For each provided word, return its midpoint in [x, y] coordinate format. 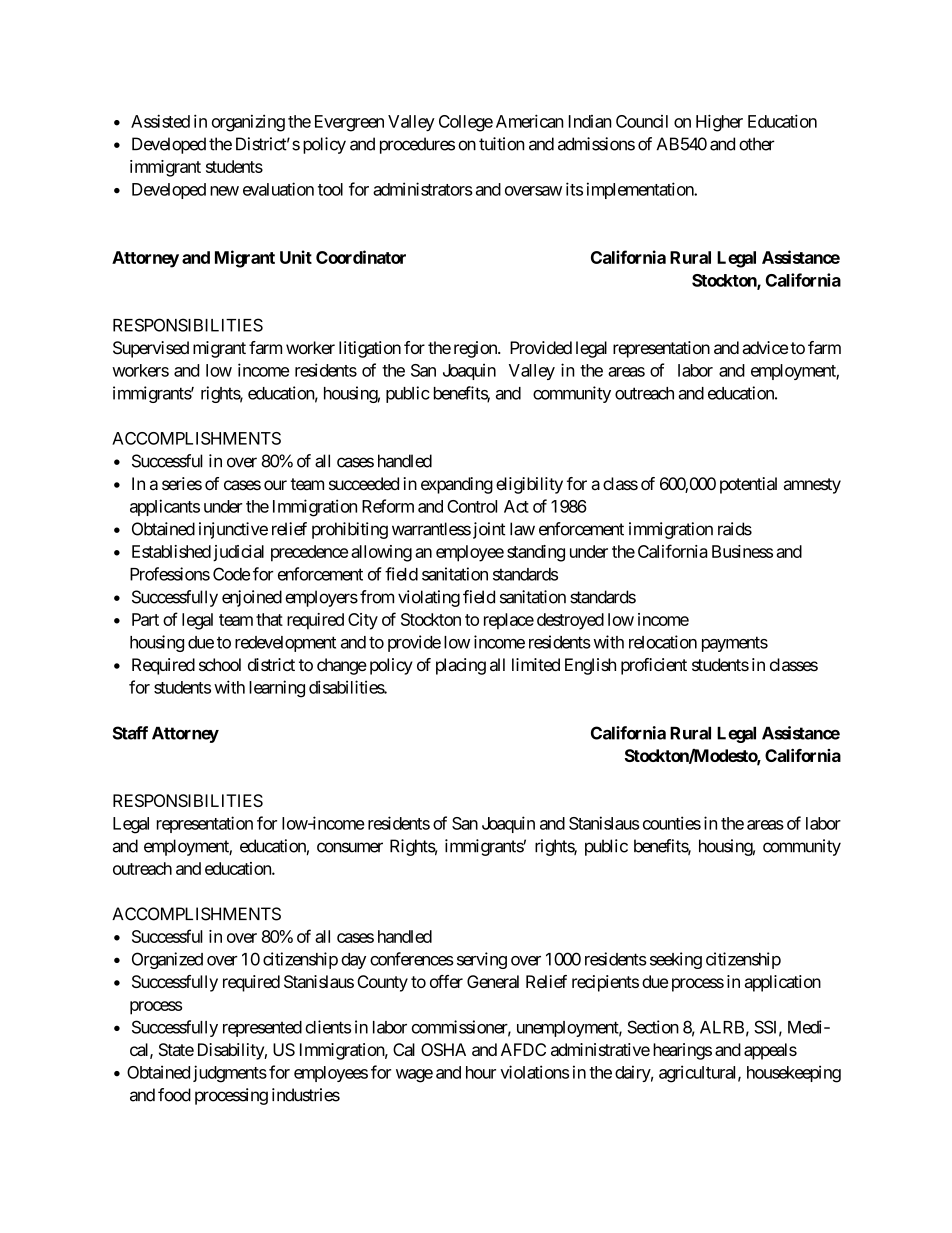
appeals [770, 1051]
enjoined [252, 598]
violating [429, 598]
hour [481, 1072]
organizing [248, 123]
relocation [663, 642]
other [757, 144]
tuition [502, 144]
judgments [230, 1074]
